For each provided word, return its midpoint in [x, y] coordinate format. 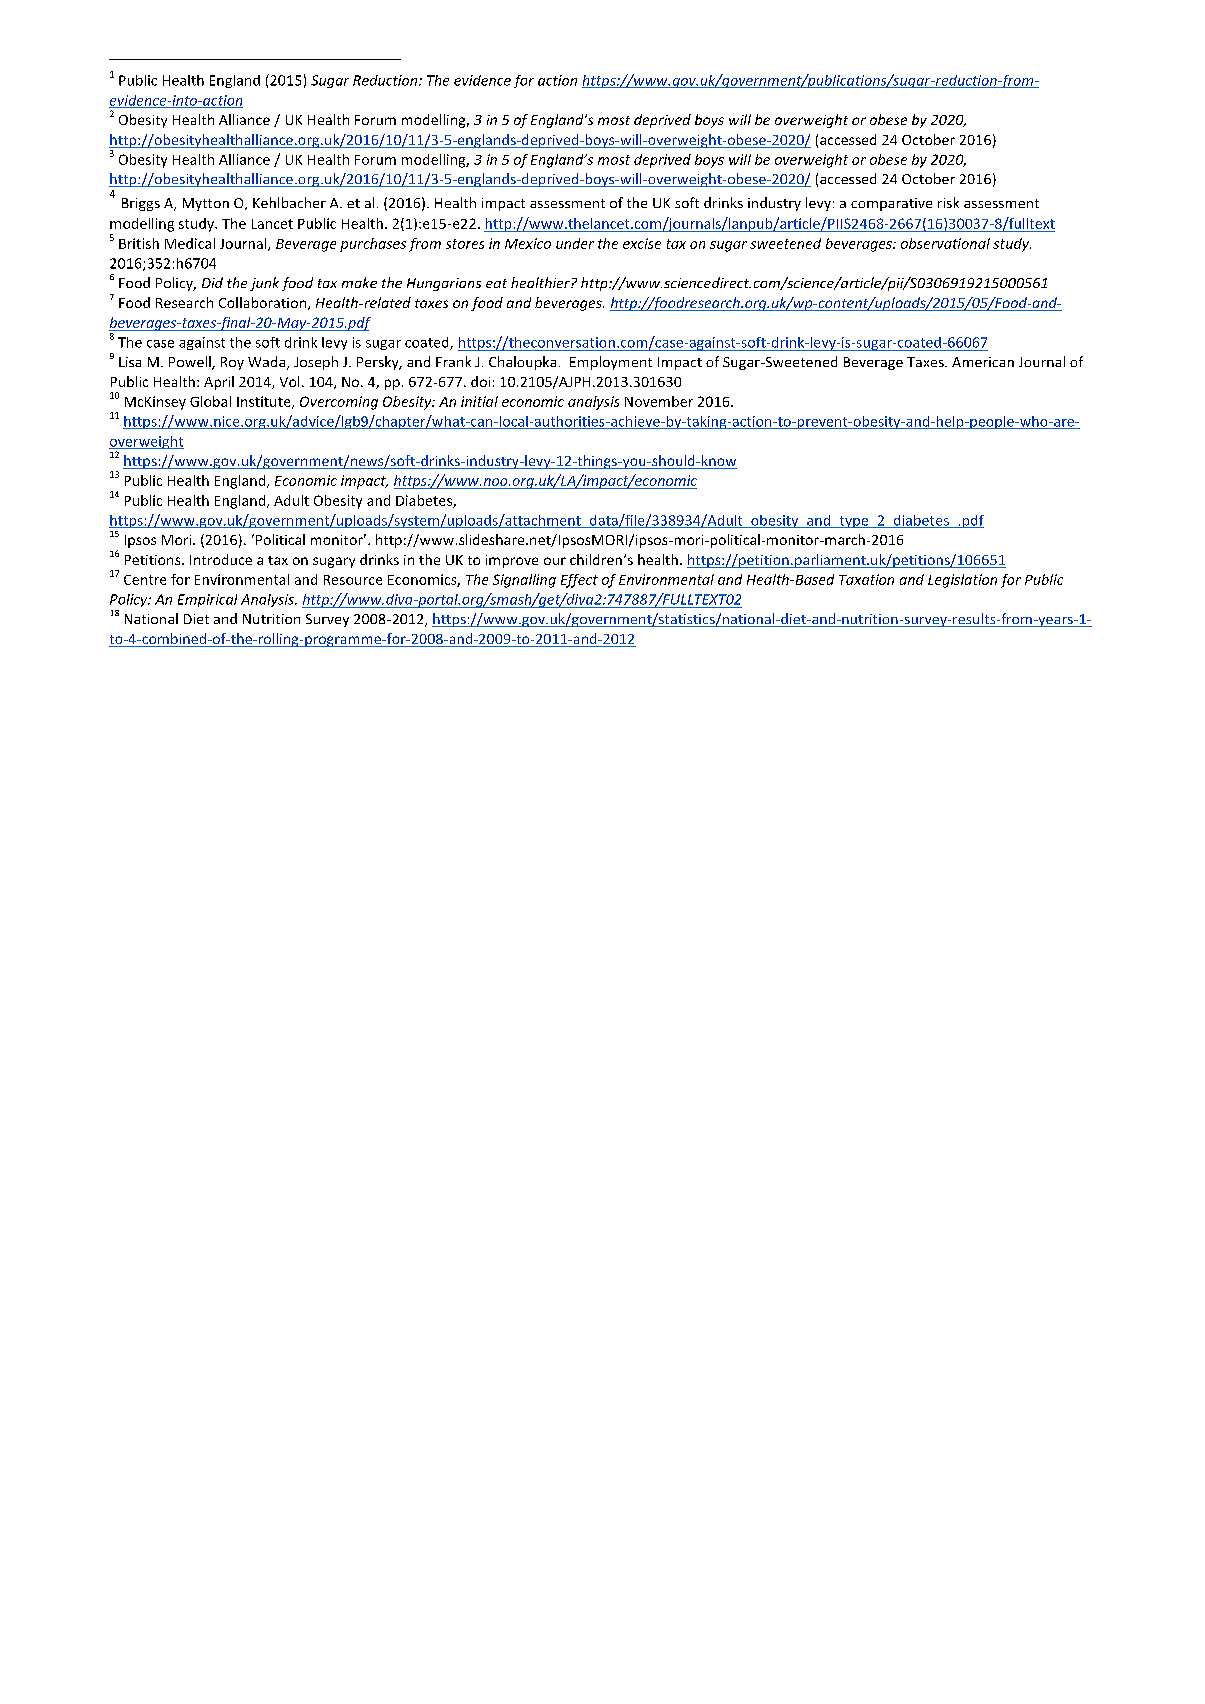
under [575, 243]
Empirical [207, 600]
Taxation [866, 579]
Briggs [141, 204]
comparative [891, 204]
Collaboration [264, 303]
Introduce [221, 559]
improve [512, 561]
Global [210, 401]
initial [479, 401]
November [659, 401]
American [983, 362]
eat [496, 283]
